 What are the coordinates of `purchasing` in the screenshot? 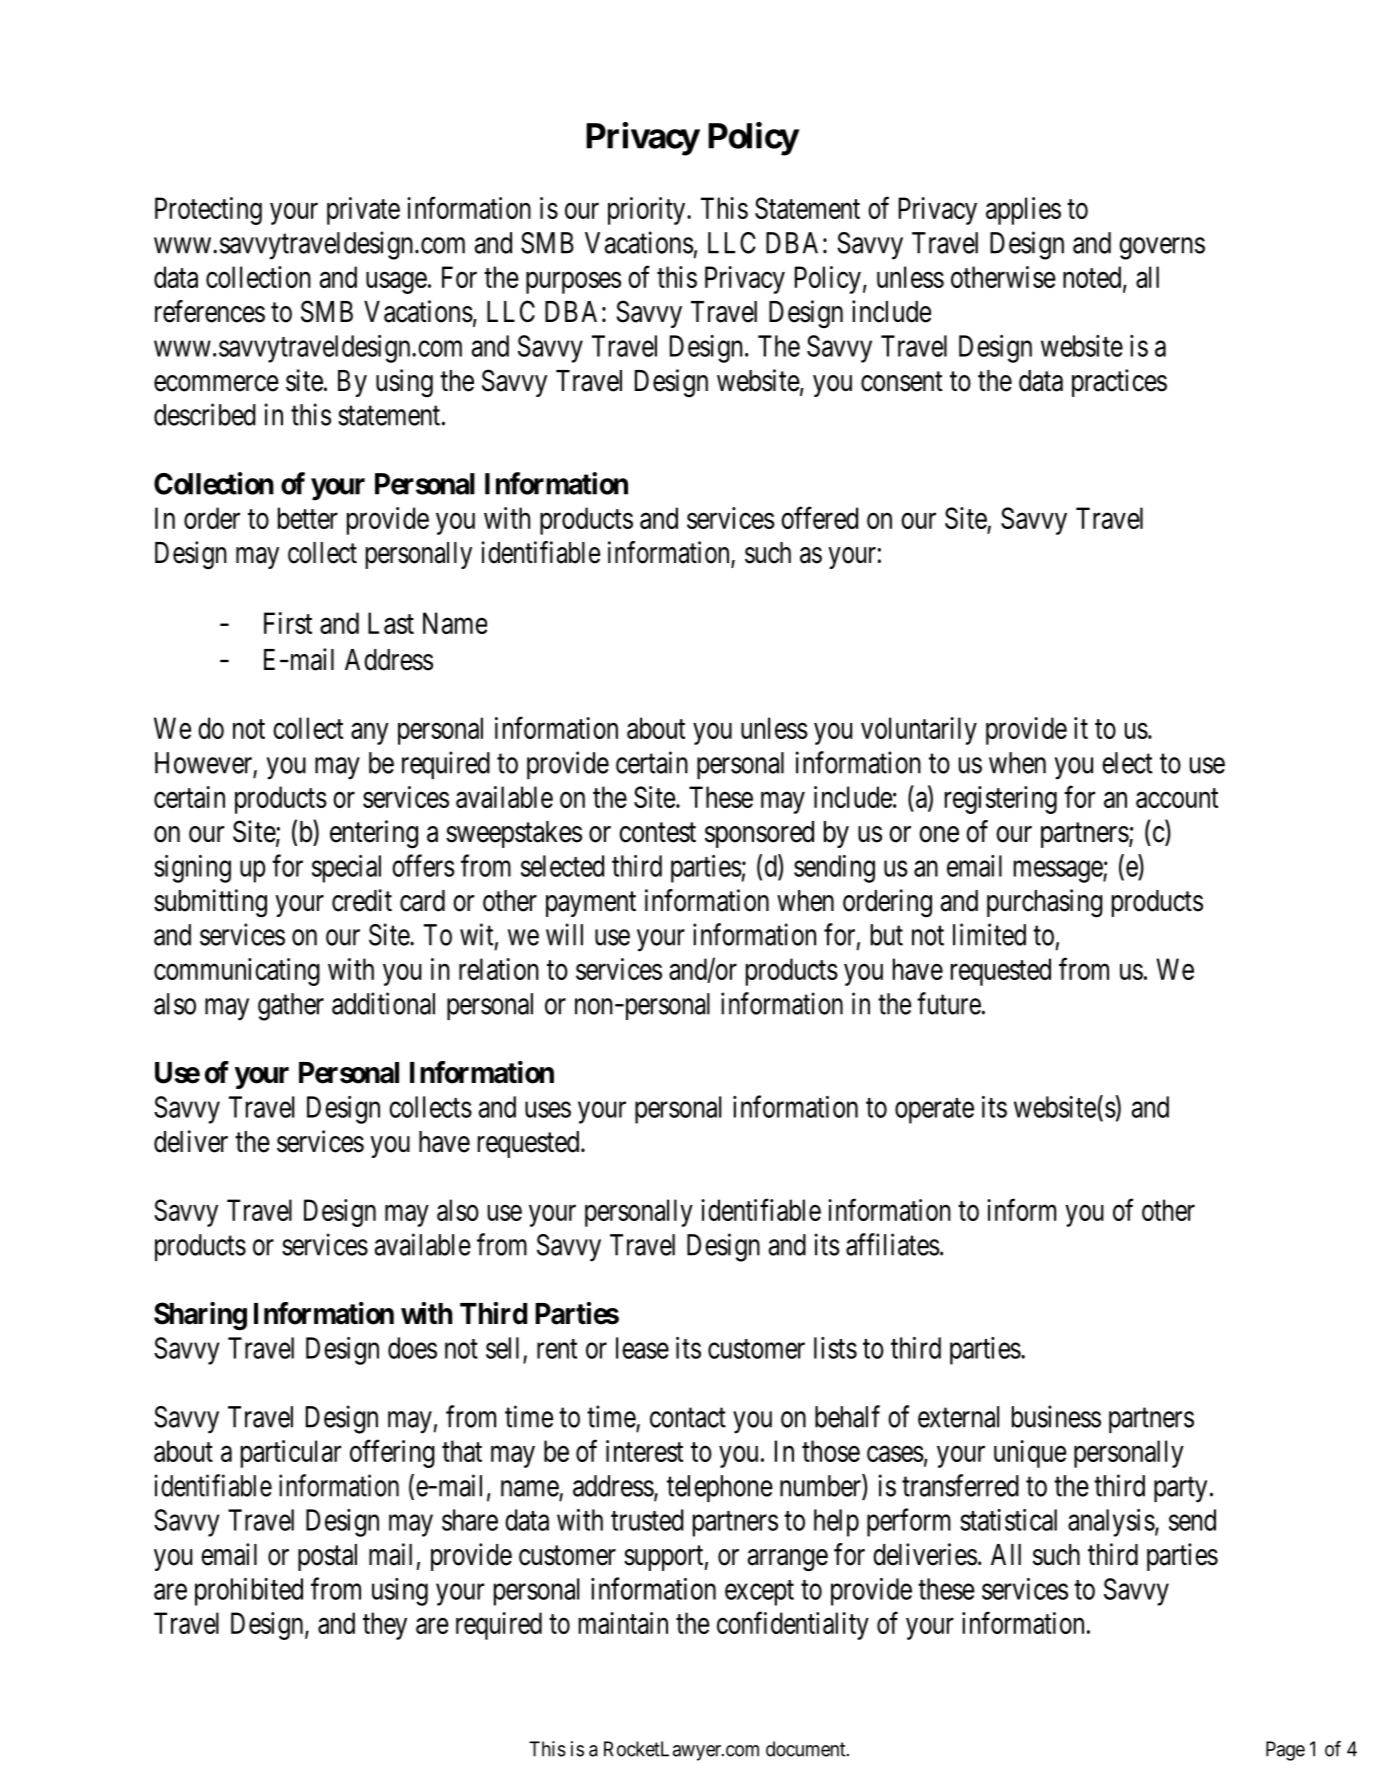 It's located at (1045, 903).
